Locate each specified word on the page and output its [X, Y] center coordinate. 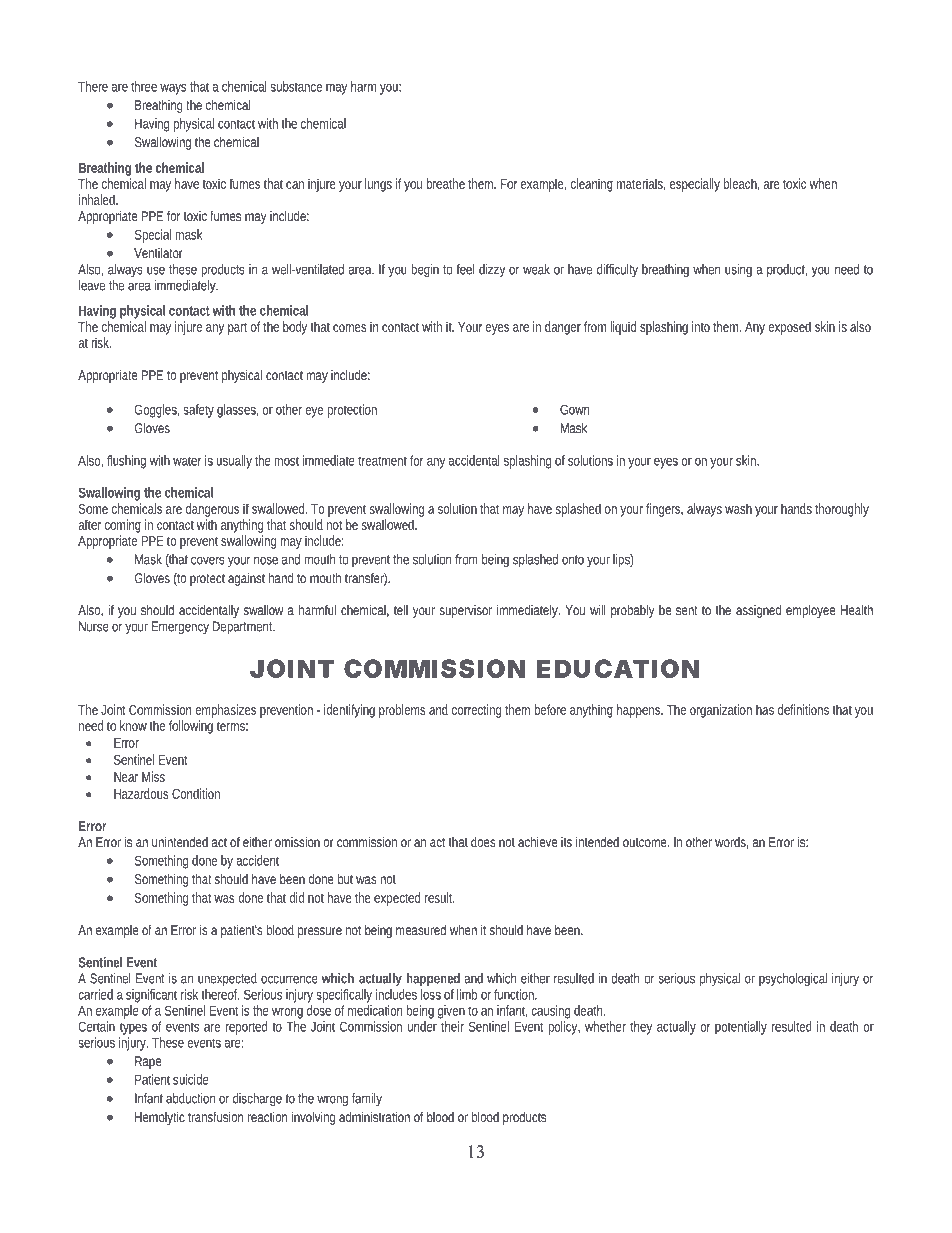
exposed [789, 328]
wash [738, 508]
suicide [191, 1079]
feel [465, 269]
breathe [445, 183]
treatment [382, 461]
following [191, 727]
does [483, 842]
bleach [742, 184]
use [156, 270]
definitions [803, 709]
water [187, 461]
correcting [476, 711]
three [144, 86]
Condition [196, 793]
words [732, 843]
